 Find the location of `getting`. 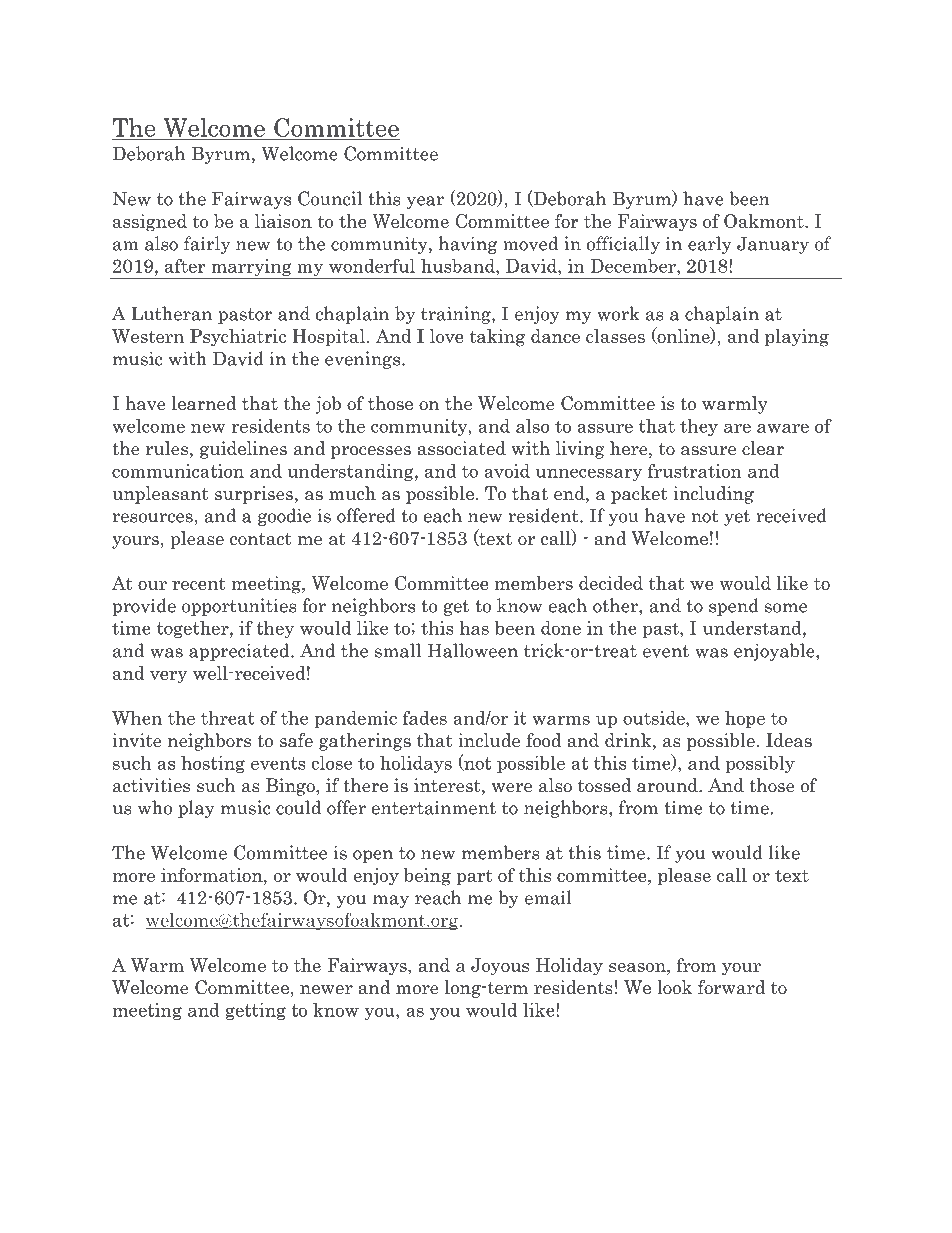

getting is located at coordinates (256, 1011).
